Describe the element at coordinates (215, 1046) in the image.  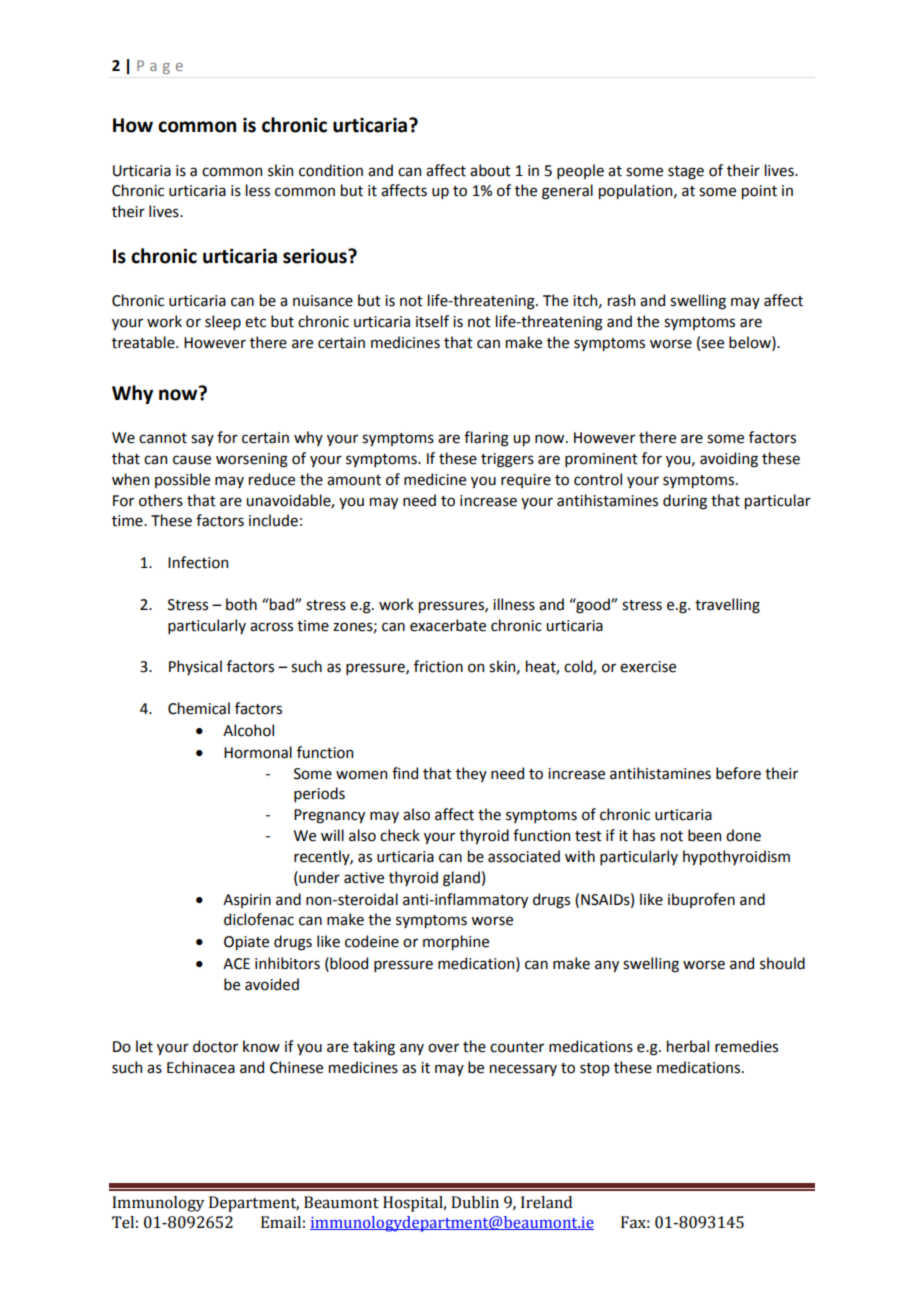
I see `doctor` at that location.
